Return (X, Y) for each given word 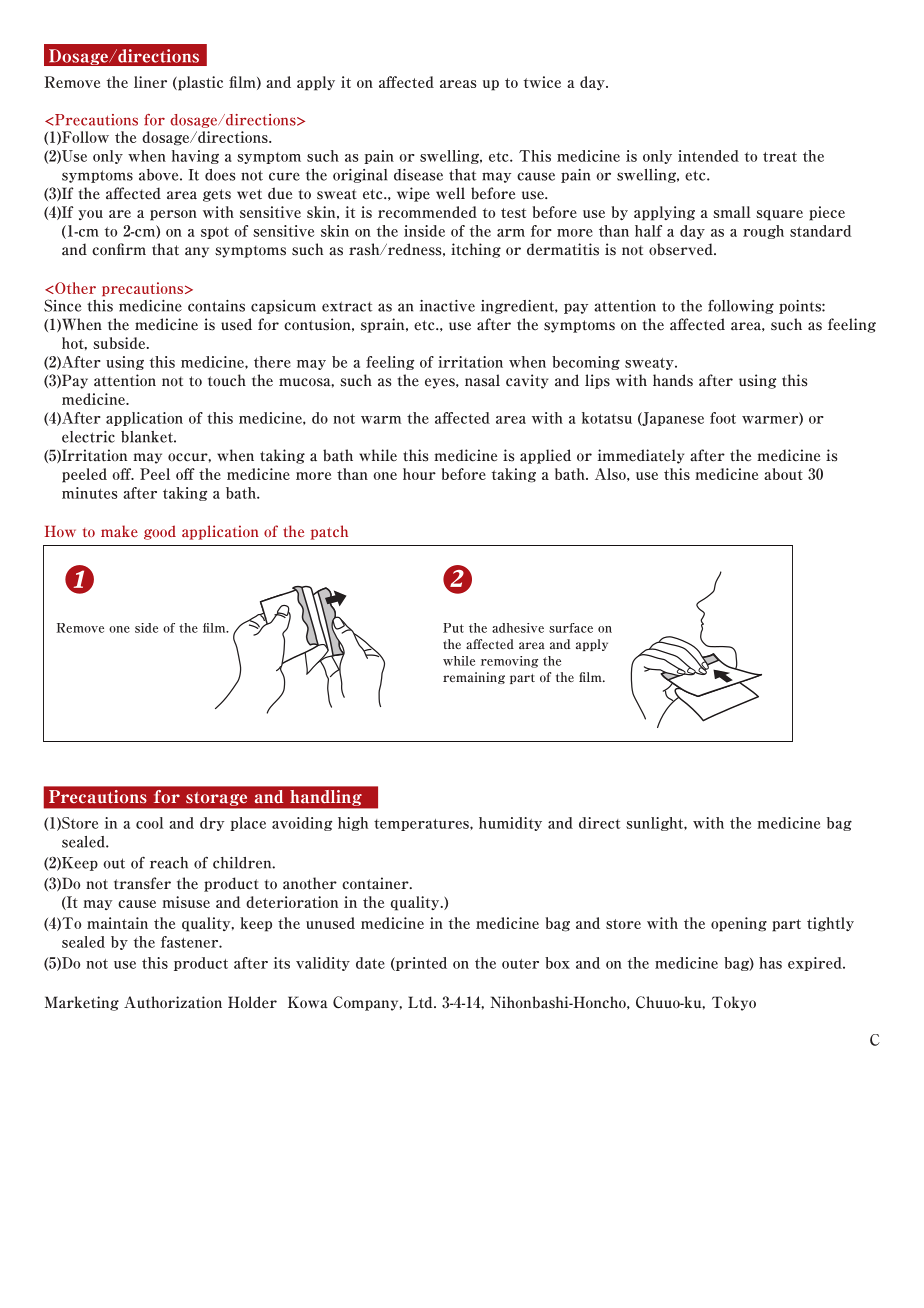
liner (150, 82)
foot (723, 418)
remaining (474, 678)
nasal (482, 380)
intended (708, 156)
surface (571, 628)
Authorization (173, 1002)
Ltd (421, 1002)
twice (542, 82)
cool (150, 823)
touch (227, 380)
